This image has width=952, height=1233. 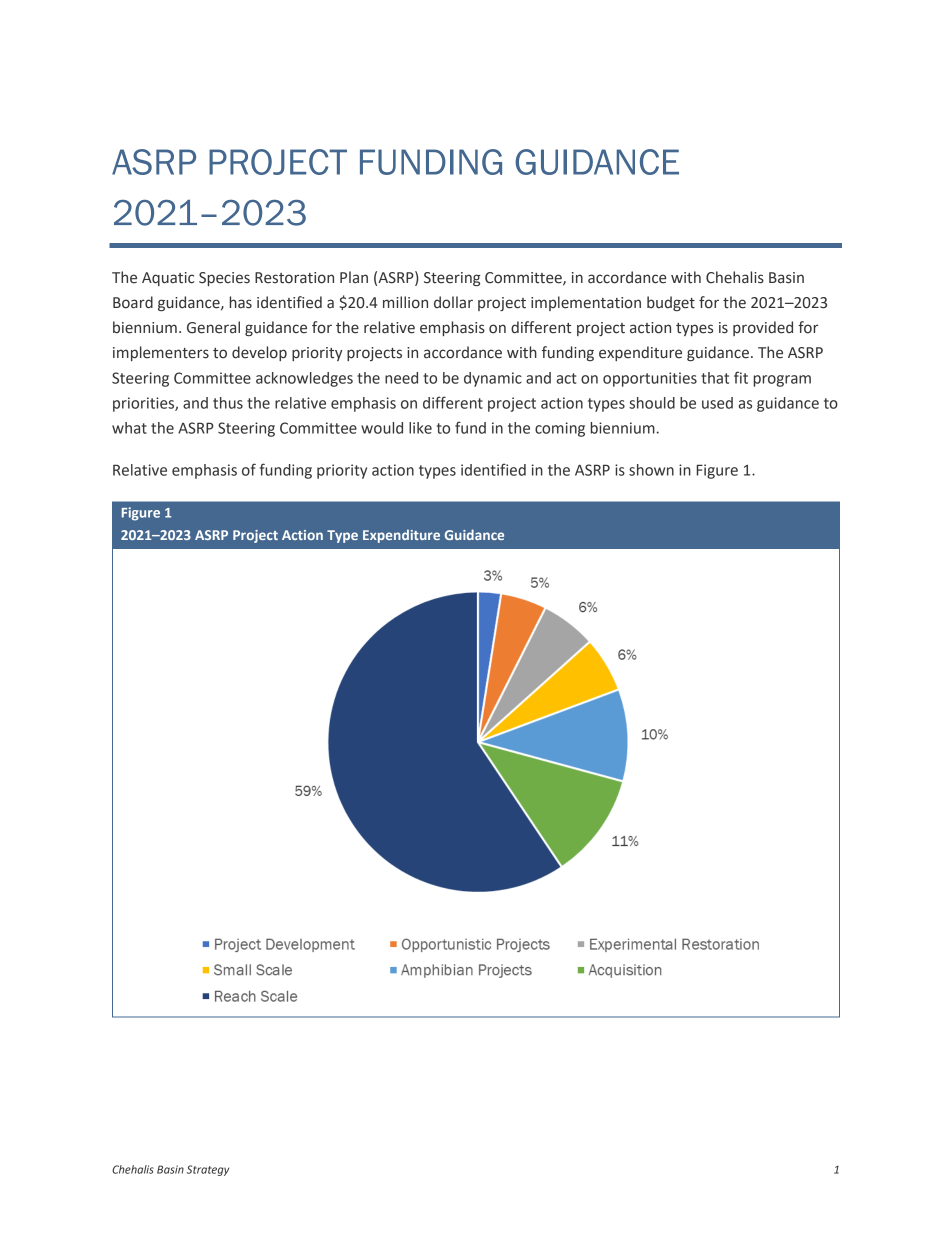 I want to click on coming, so click(x=560, y=429).
